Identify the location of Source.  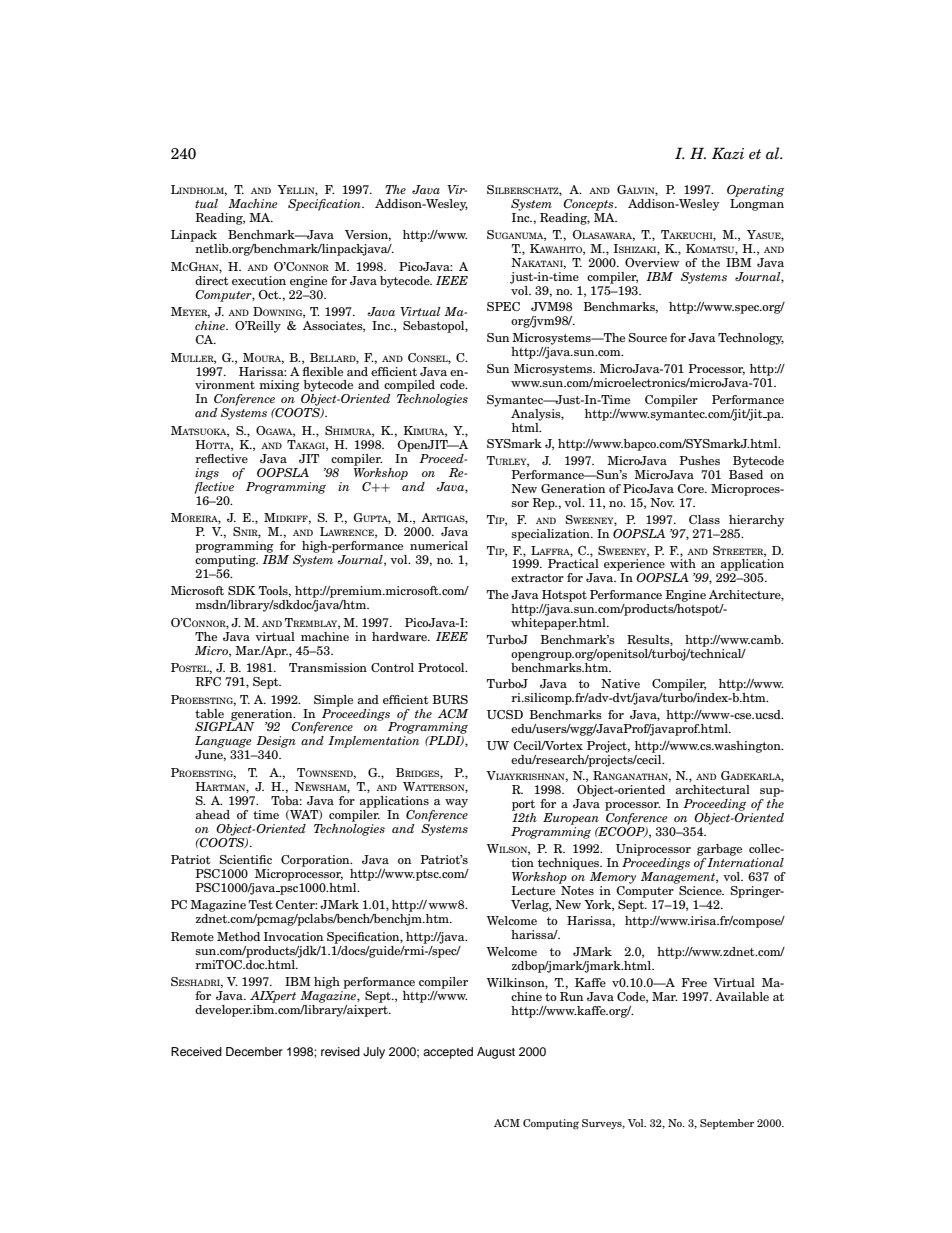
(647, 337).
